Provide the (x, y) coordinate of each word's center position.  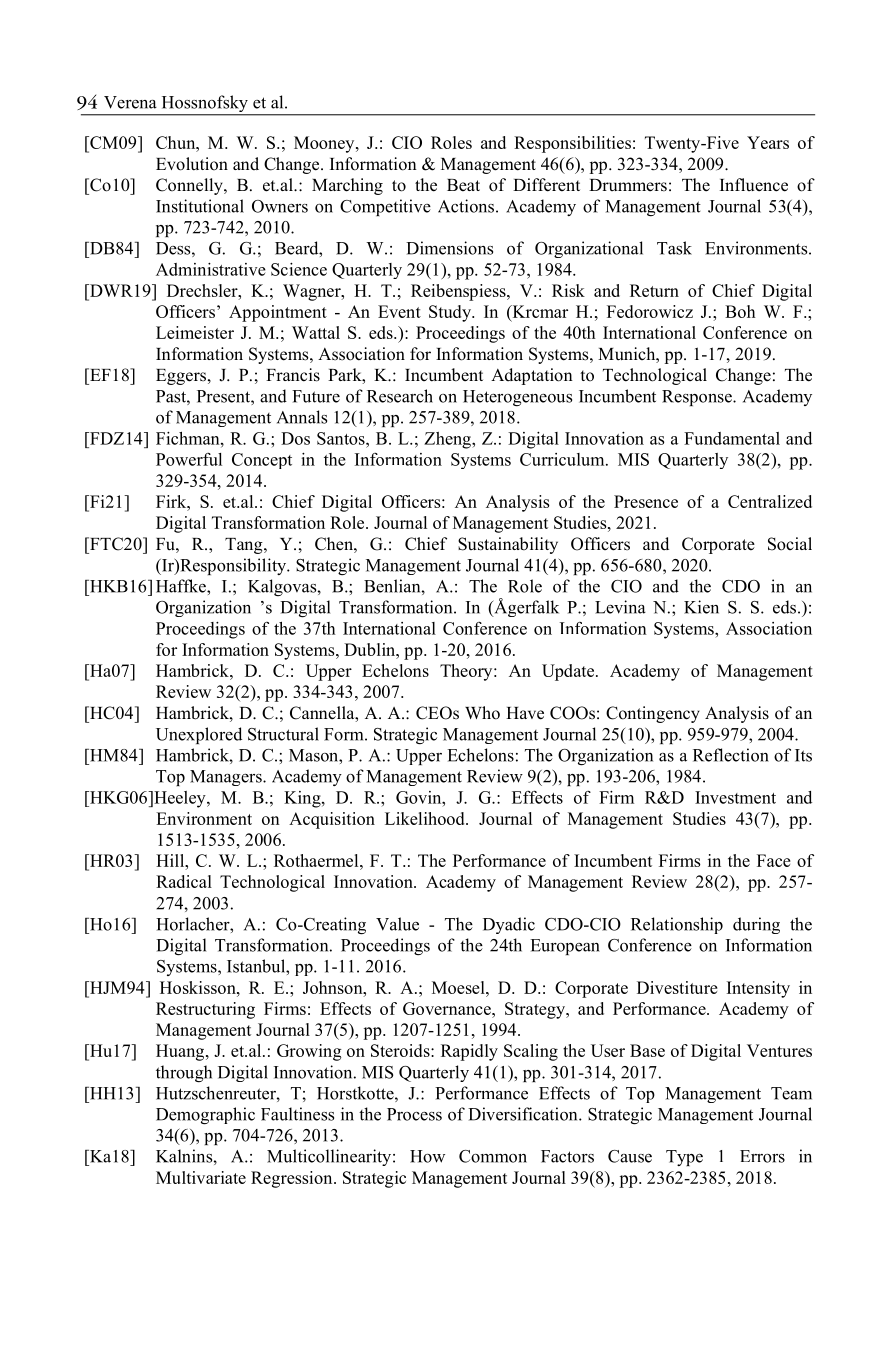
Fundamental (732, 438)
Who (482, 713)
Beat (463, 185)
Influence (754, 185)
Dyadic (509, 925)
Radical (184, 881)
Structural (283, 734)
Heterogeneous (517, 398)
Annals (302, 417)
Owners (280, 206)
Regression (293, 1179)
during (756, 925)
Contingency (653, 714)
